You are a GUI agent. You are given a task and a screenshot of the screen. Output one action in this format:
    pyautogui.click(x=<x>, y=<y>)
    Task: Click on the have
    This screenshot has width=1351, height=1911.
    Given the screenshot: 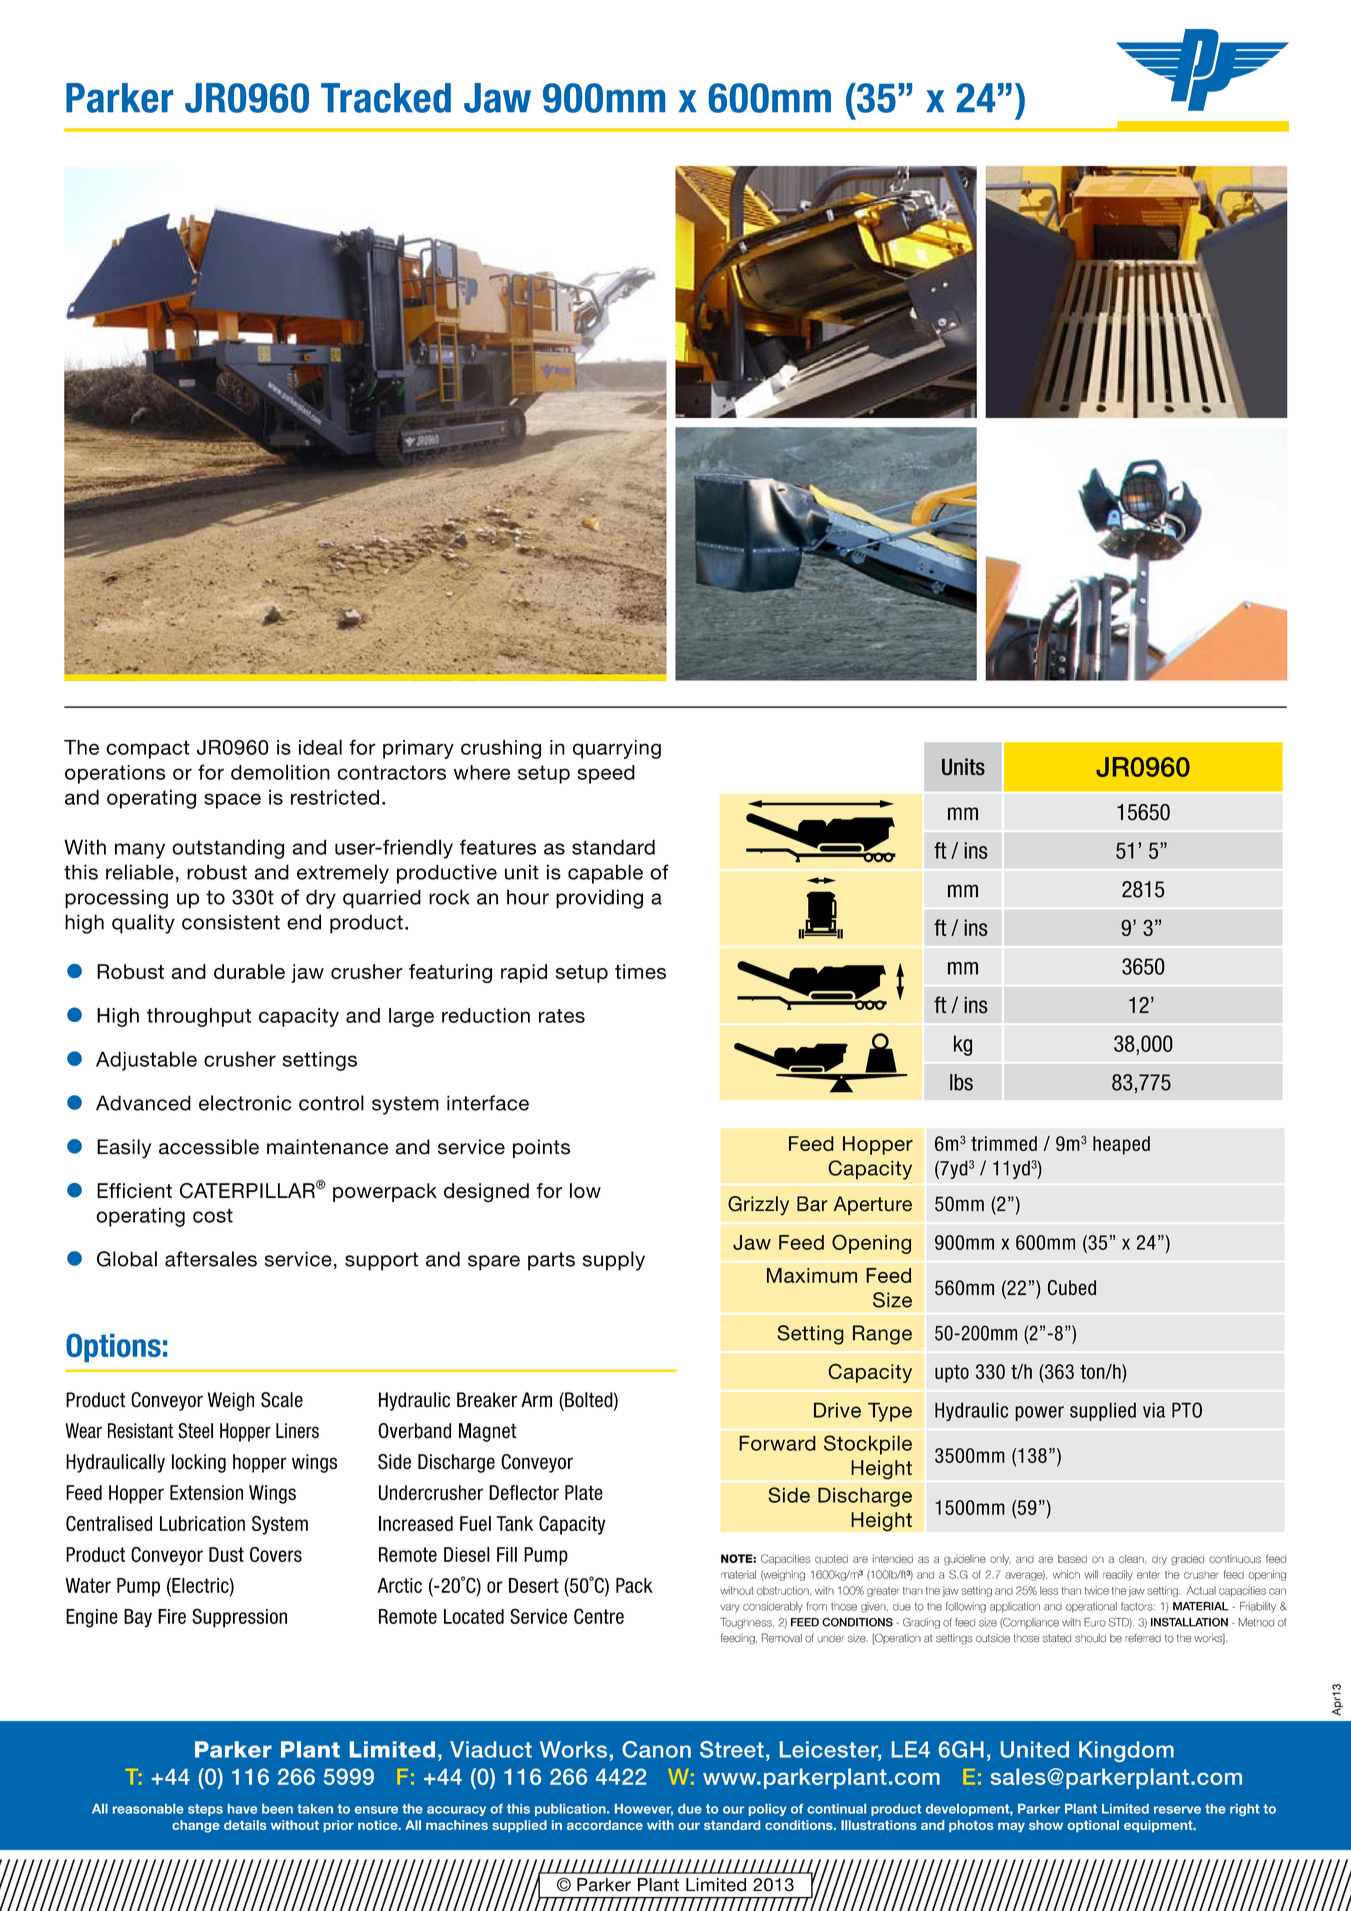 What is the action you would take?
    pyautogui.click(x=242, y=1809)
